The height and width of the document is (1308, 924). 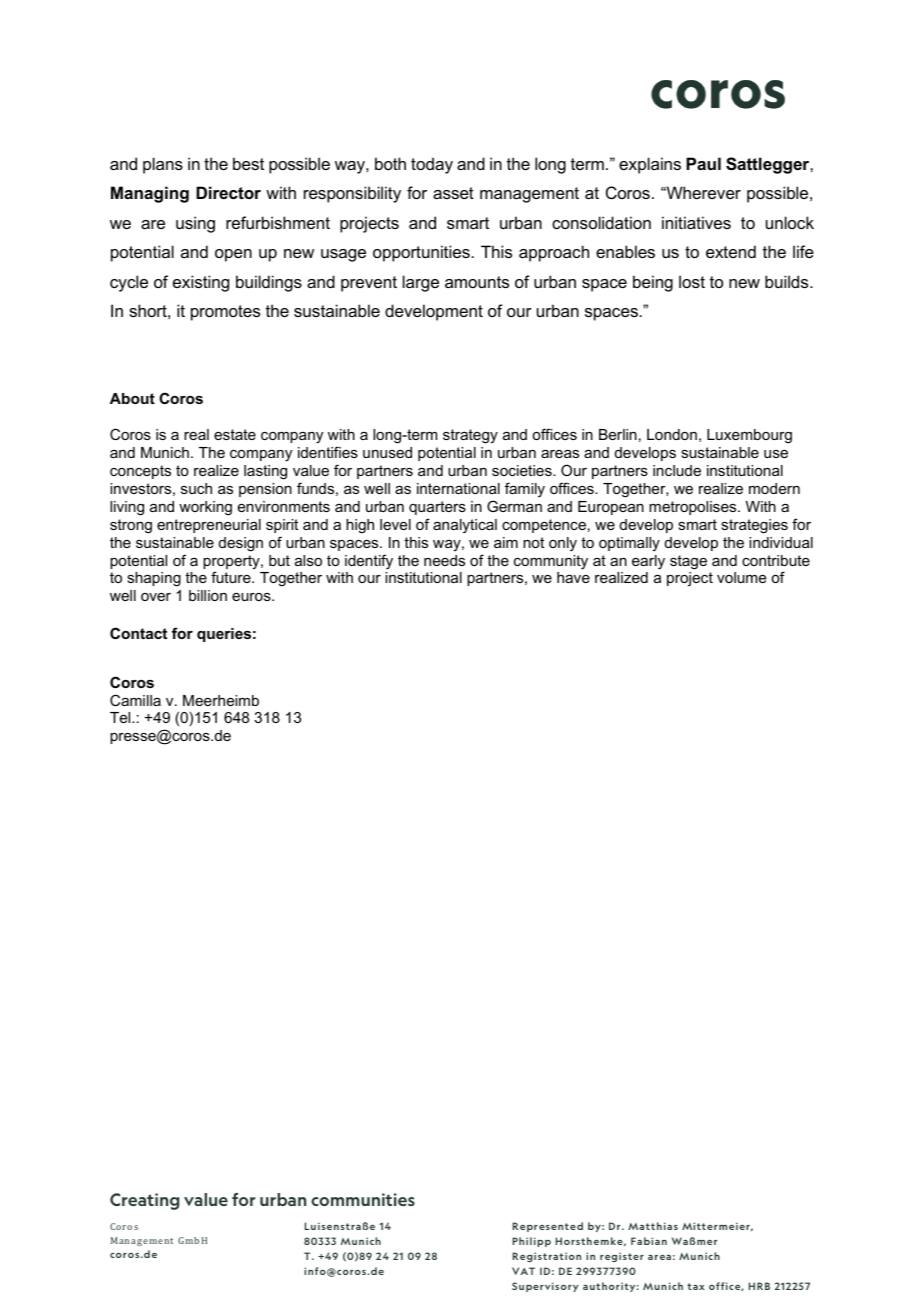 I want to click on entrepreneurial, so click(x=209, y=526).
